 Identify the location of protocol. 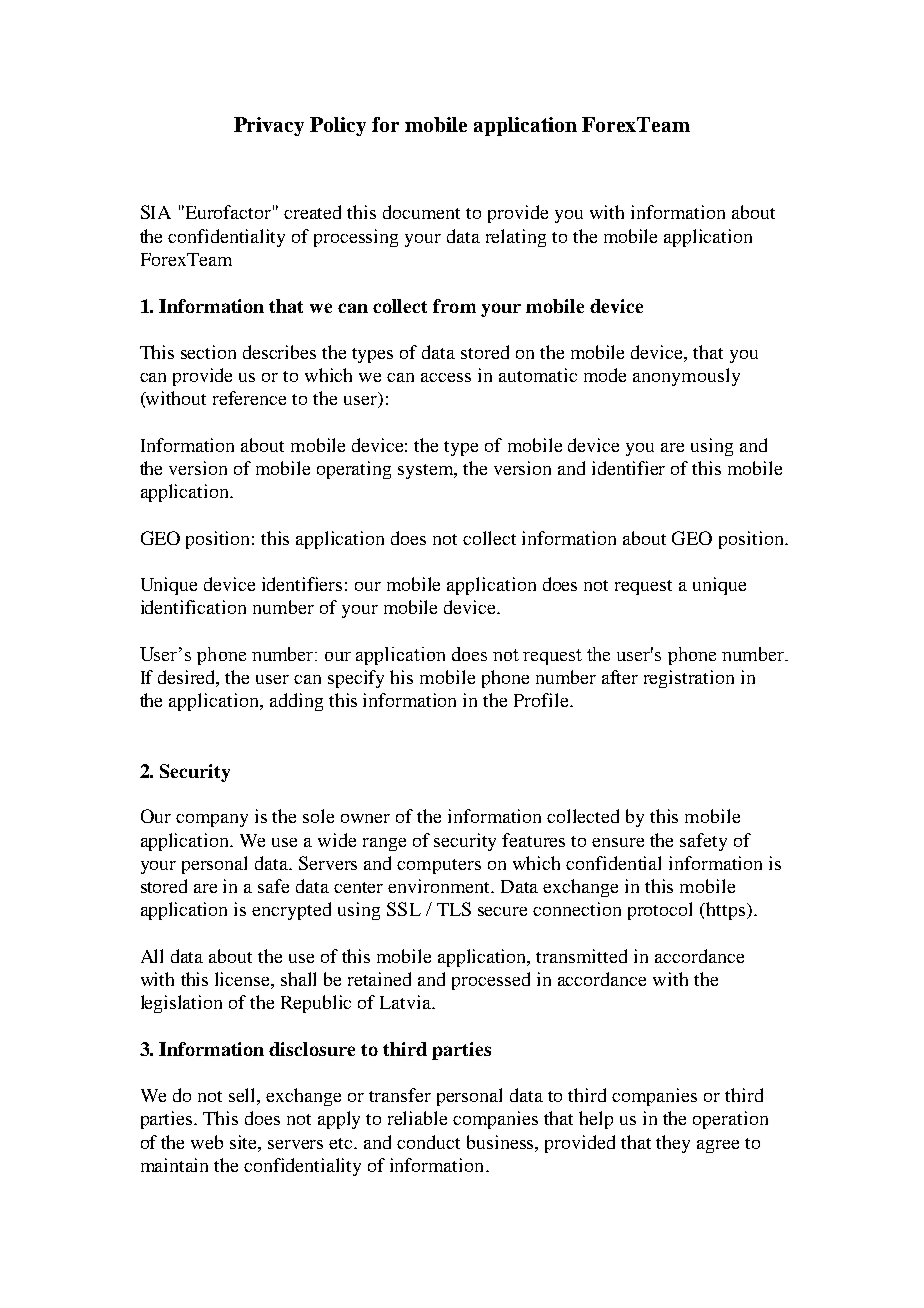
(660, 911).
